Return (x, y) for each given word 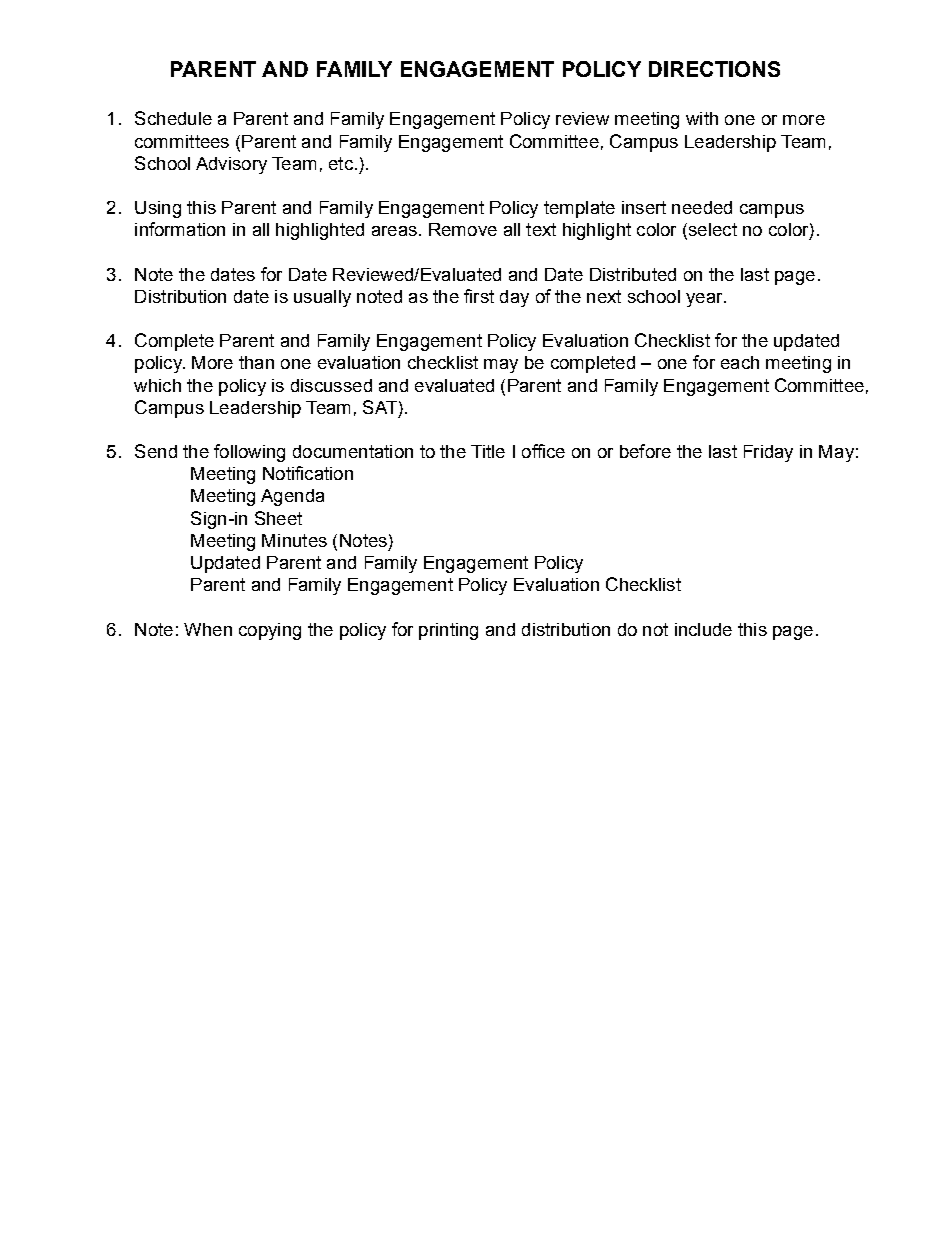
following (249, 453)
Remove (463, 229)
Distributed (633, 274)
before (645, 451)
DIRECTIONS (714, 69)
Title (488, 451)
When (208, 629)
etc (341, 163)
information (180, 229)
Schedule (173, 118)
